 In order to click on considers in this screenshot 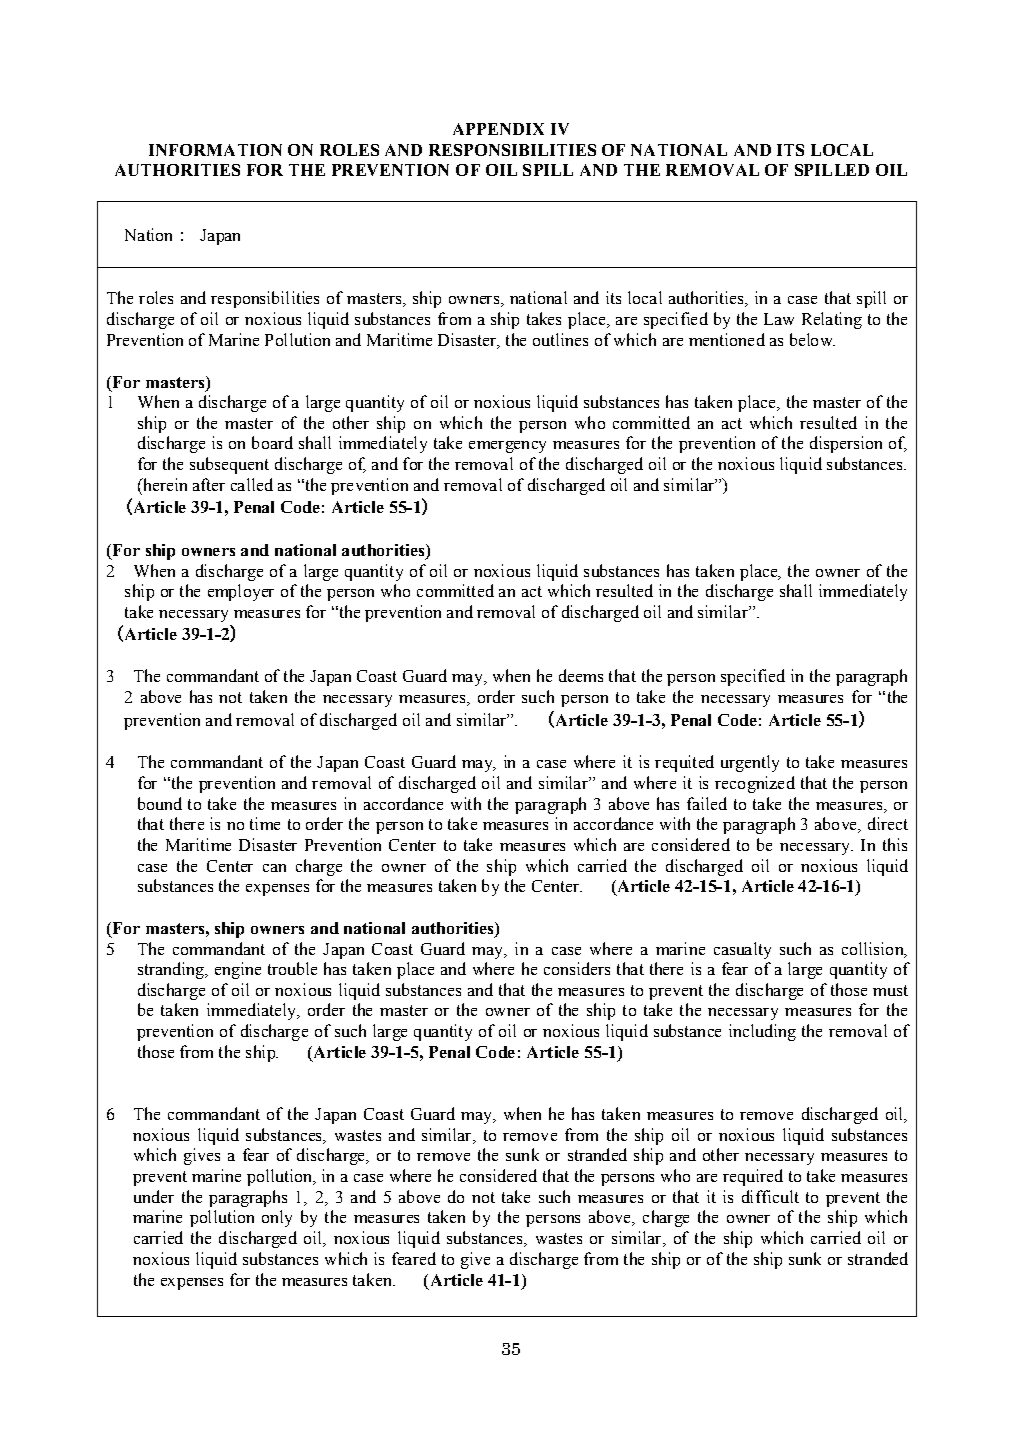, I will do `click(577, 968)`.
